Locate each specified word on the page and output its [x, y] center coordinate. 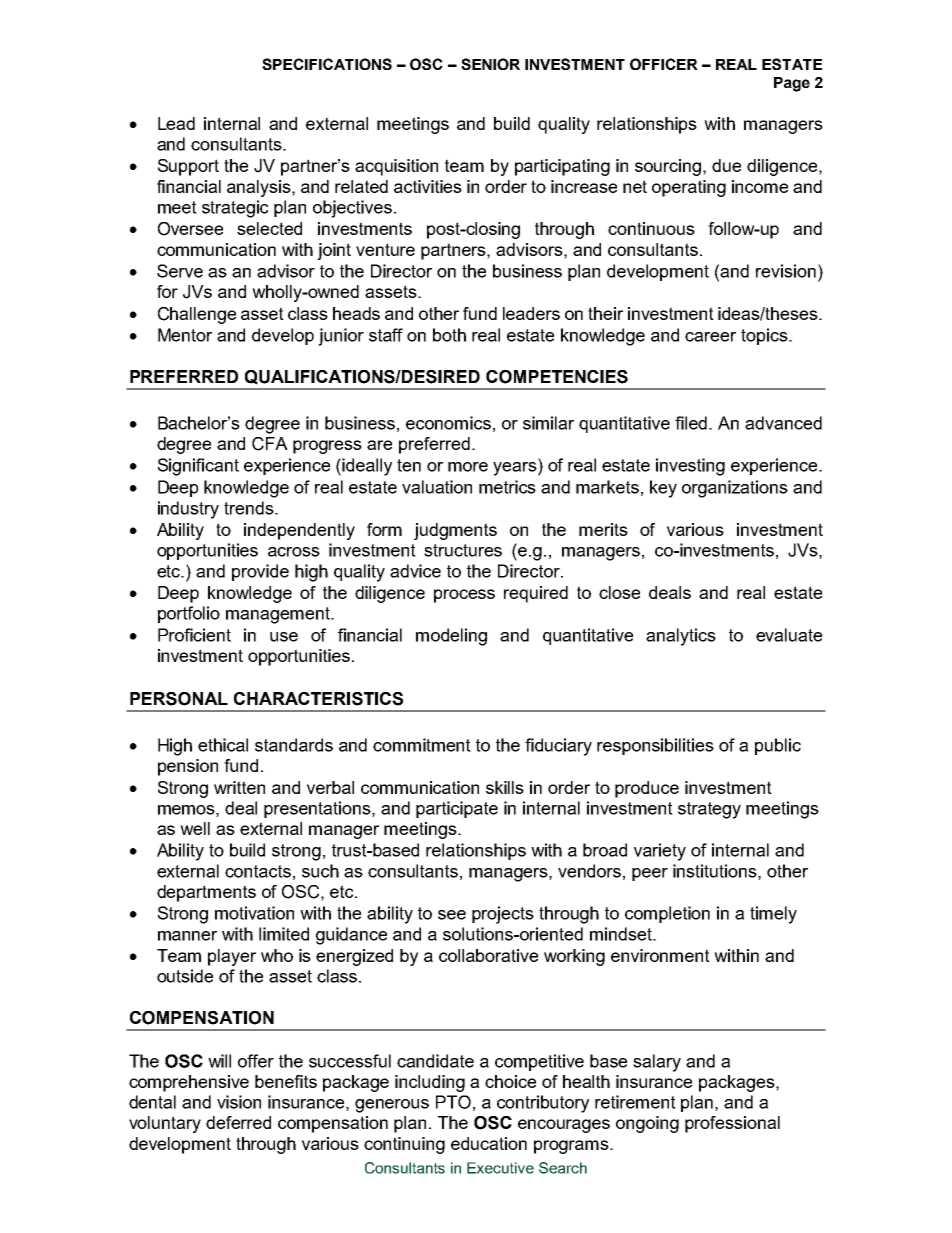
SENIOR [490, 64]
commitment [422, 745]
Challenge [197, 315]
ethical [223, 745]
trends [250, 508]
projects [503, 915]
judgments [455, 531]
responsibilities [655, 746]
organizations [735, 489]
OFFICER [664, 64]
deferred [238, 1122]
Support [188, 167]
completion [667, 914]
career [710, 337]
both [449, 335]
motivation [254, 913]
